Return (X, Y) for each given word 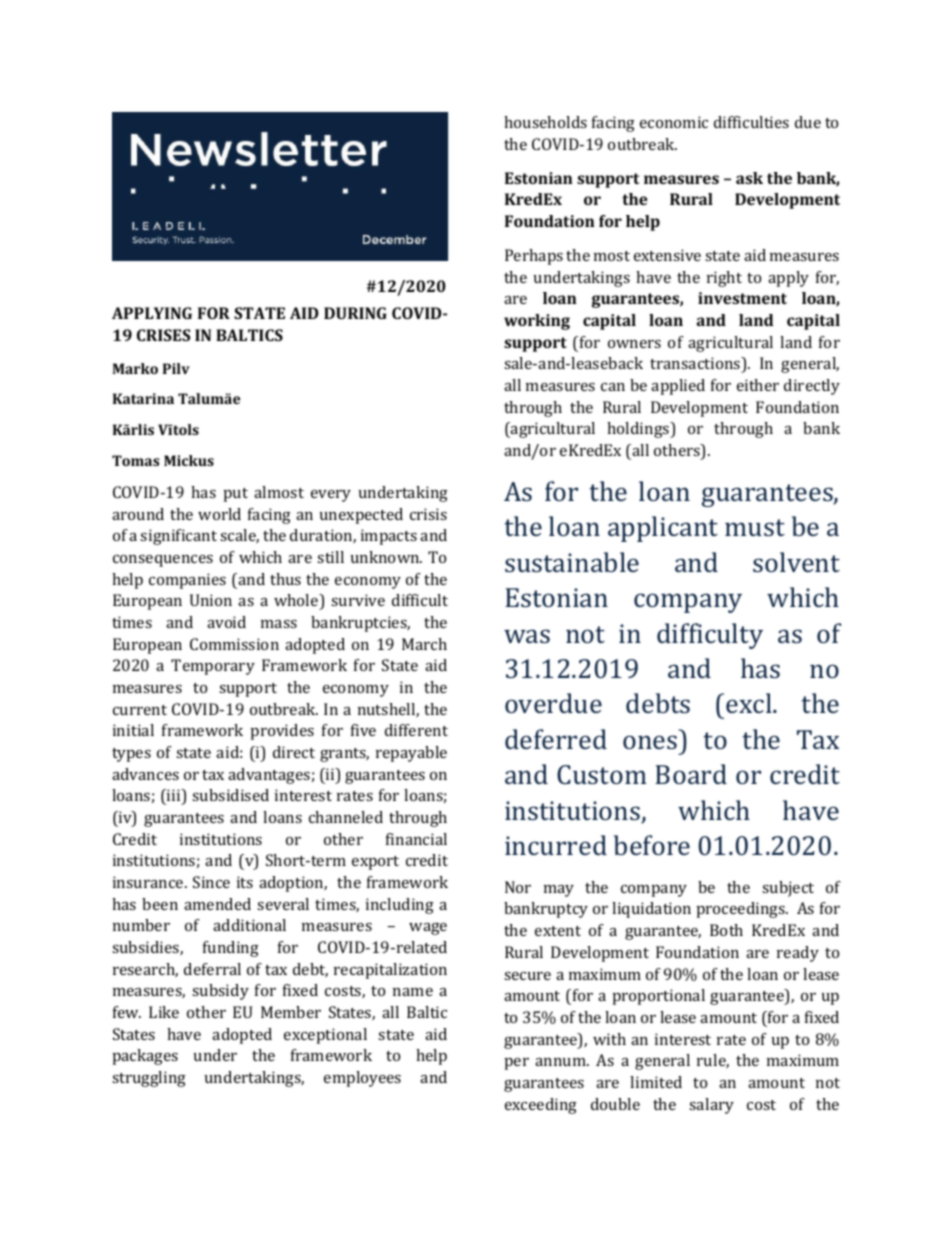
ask (749, 178)
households (545, 122)
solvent (796, 562)
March (424, 644)
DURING (355, 313)
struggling (149, 1079)
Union (211, 600)
